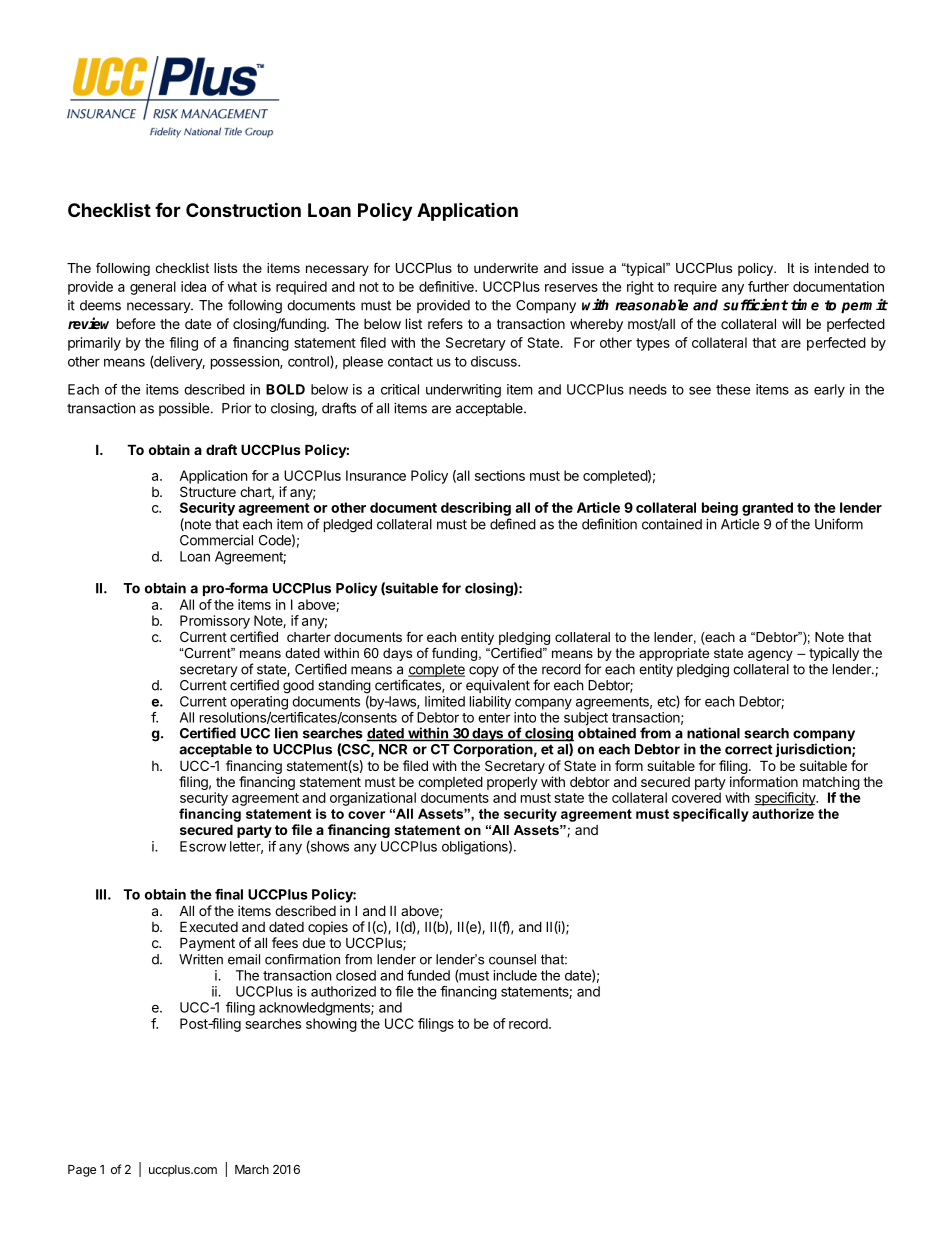  What do you see at coordinates (209, 926) in the screenshot?
I see `Executed` at bounding box center [209, 926].
